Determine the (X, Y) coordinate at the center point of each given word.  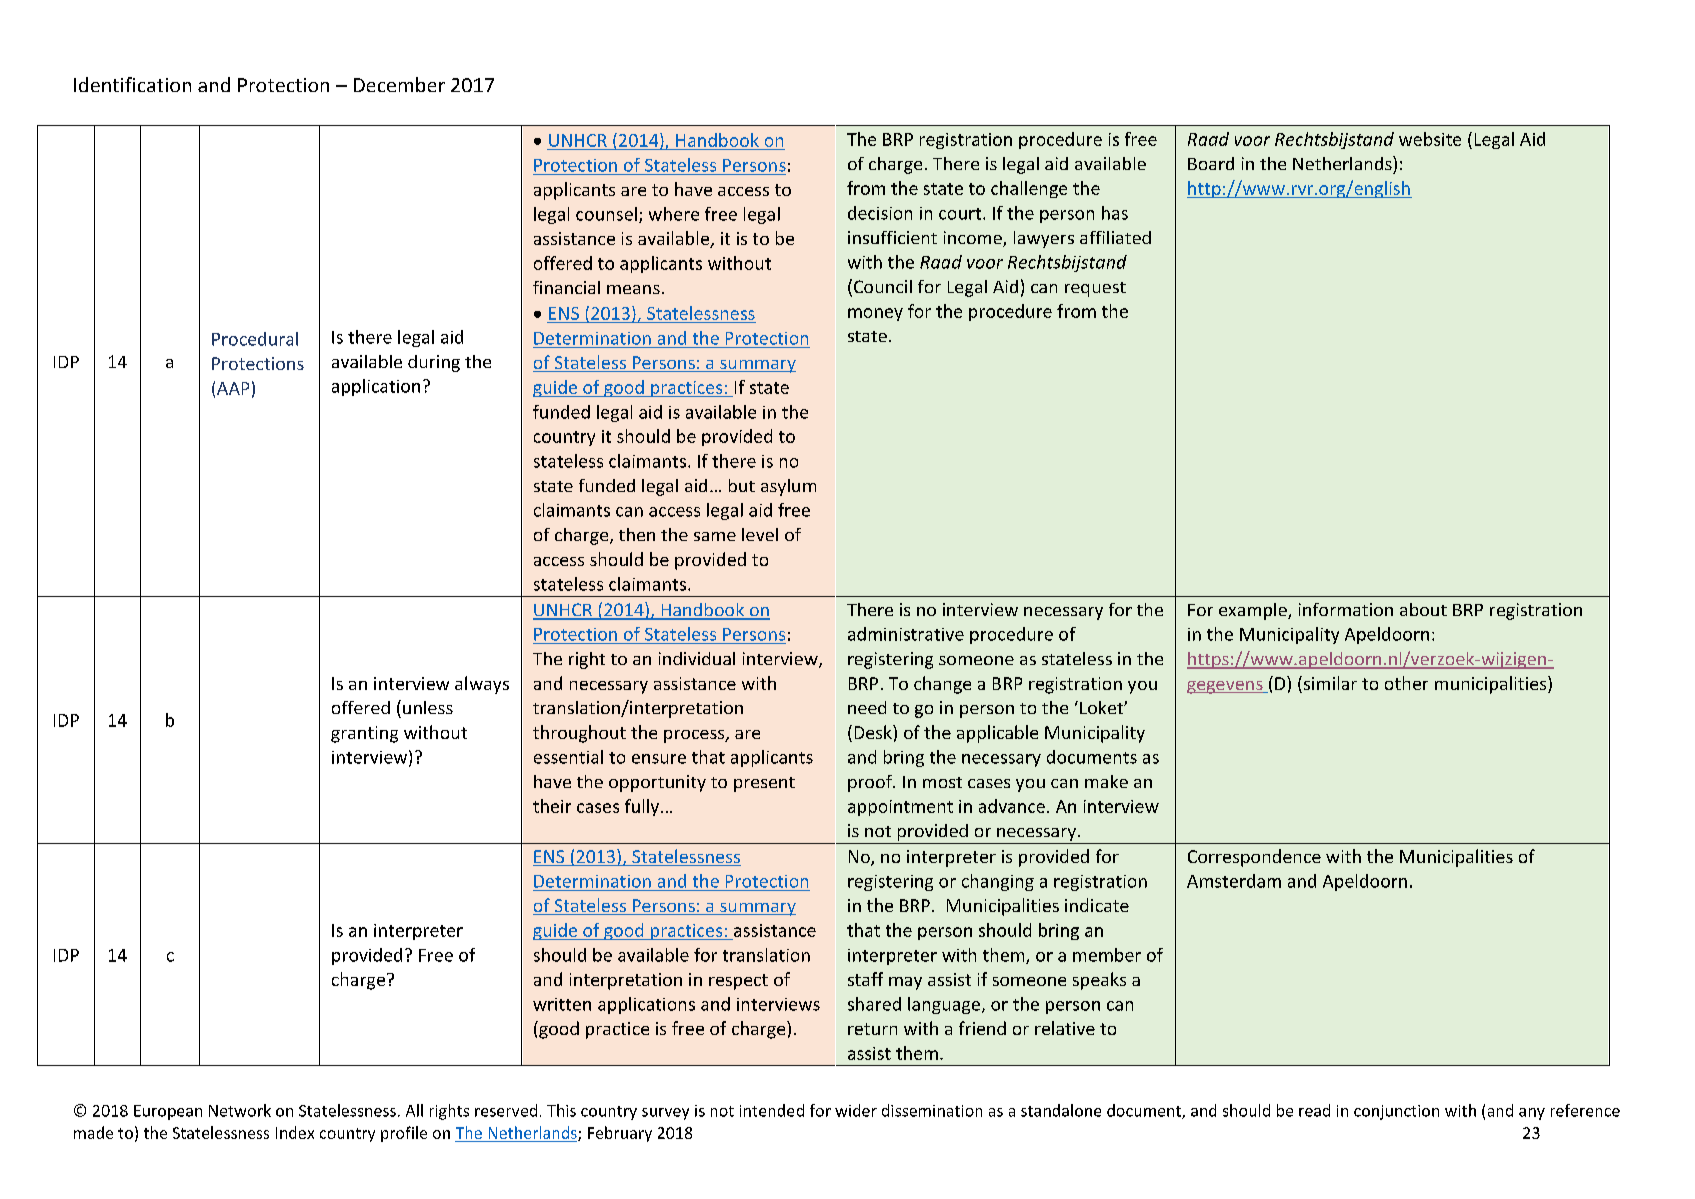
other (1406, 683)
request (1095, 289)
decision (880, 213)
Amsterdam (1234, 881)
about (1423, 609)
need (867, 707)
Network (240, 1110)
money (875, 314)
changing (998, 882)
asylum (788, 487)
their (552, 806)
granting (364, 734)
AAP (233, 388)
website (1430, 139)
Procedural (255, 339)
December (399, 84)
